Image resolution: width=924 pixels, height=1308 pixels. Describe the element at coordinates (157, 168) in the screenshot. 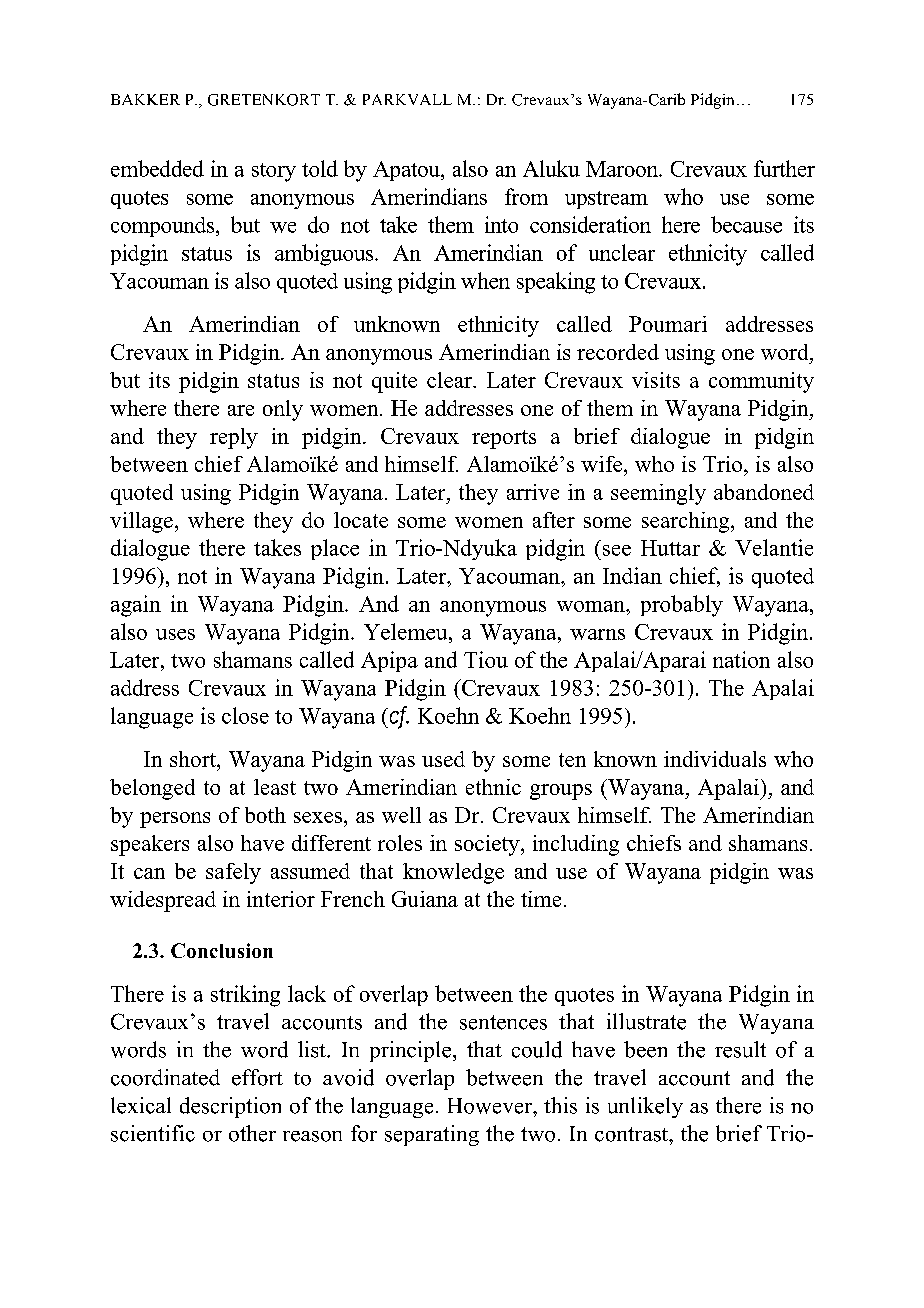

I see `embedded` at that location.
